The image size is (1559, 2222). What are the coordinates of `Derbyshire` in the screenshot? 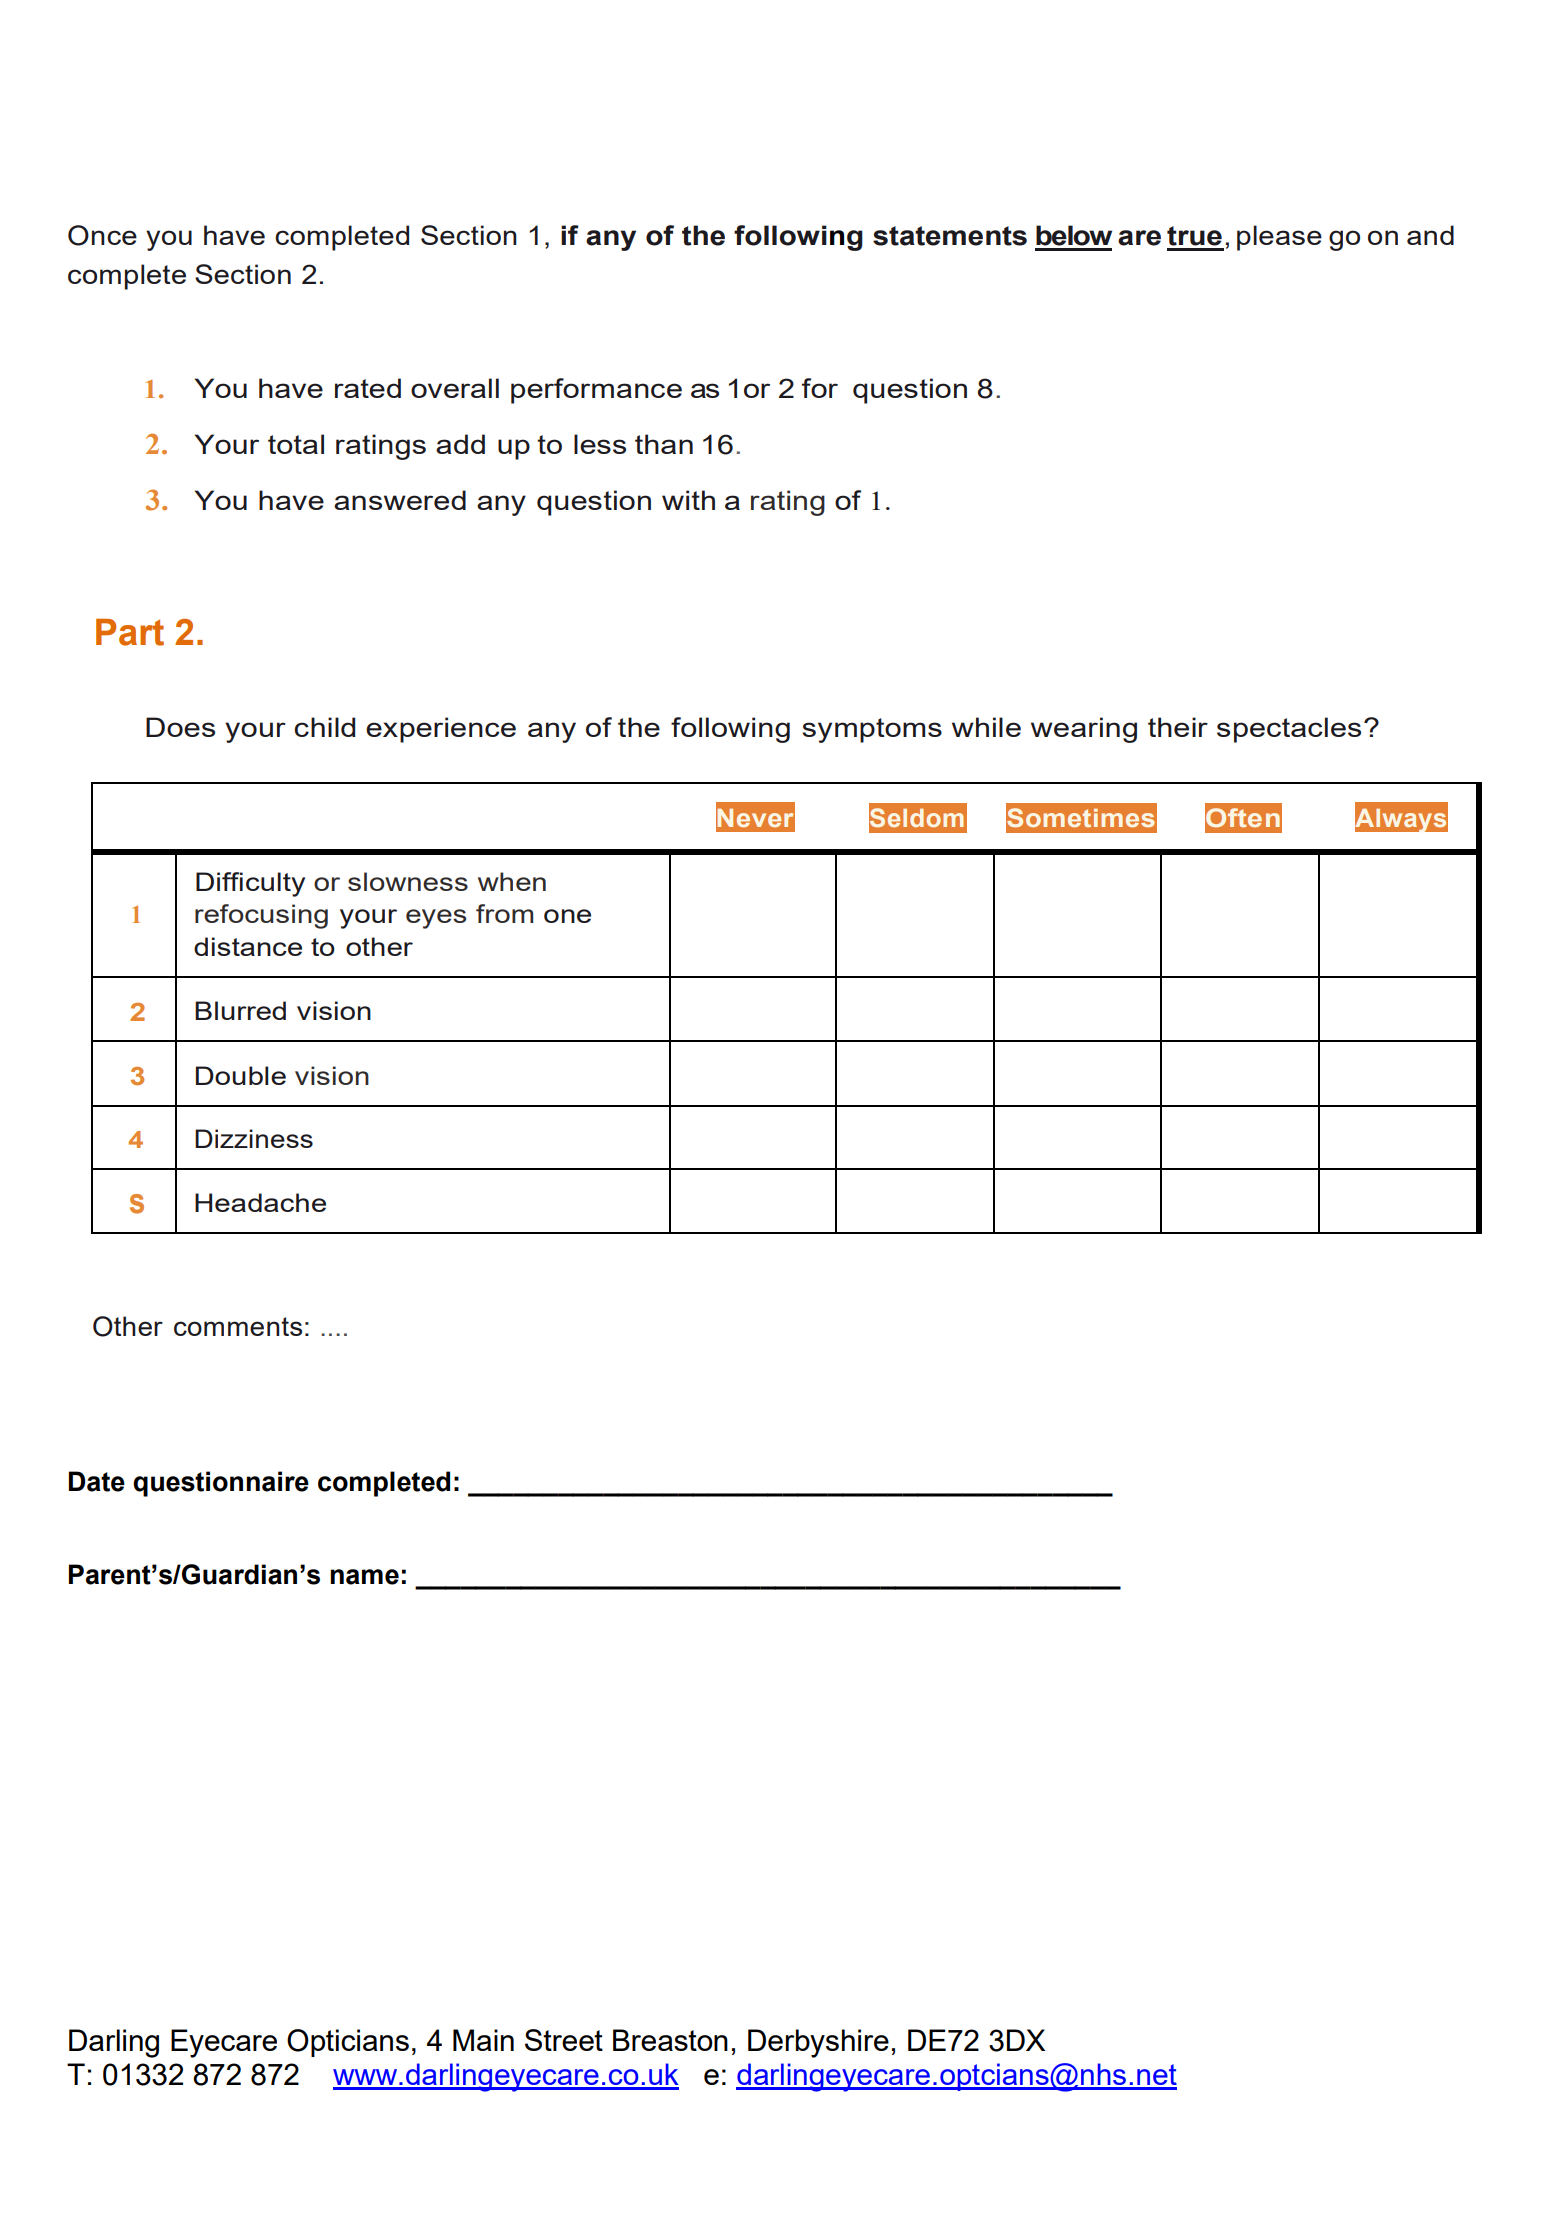 It's located at (818, 2043).
